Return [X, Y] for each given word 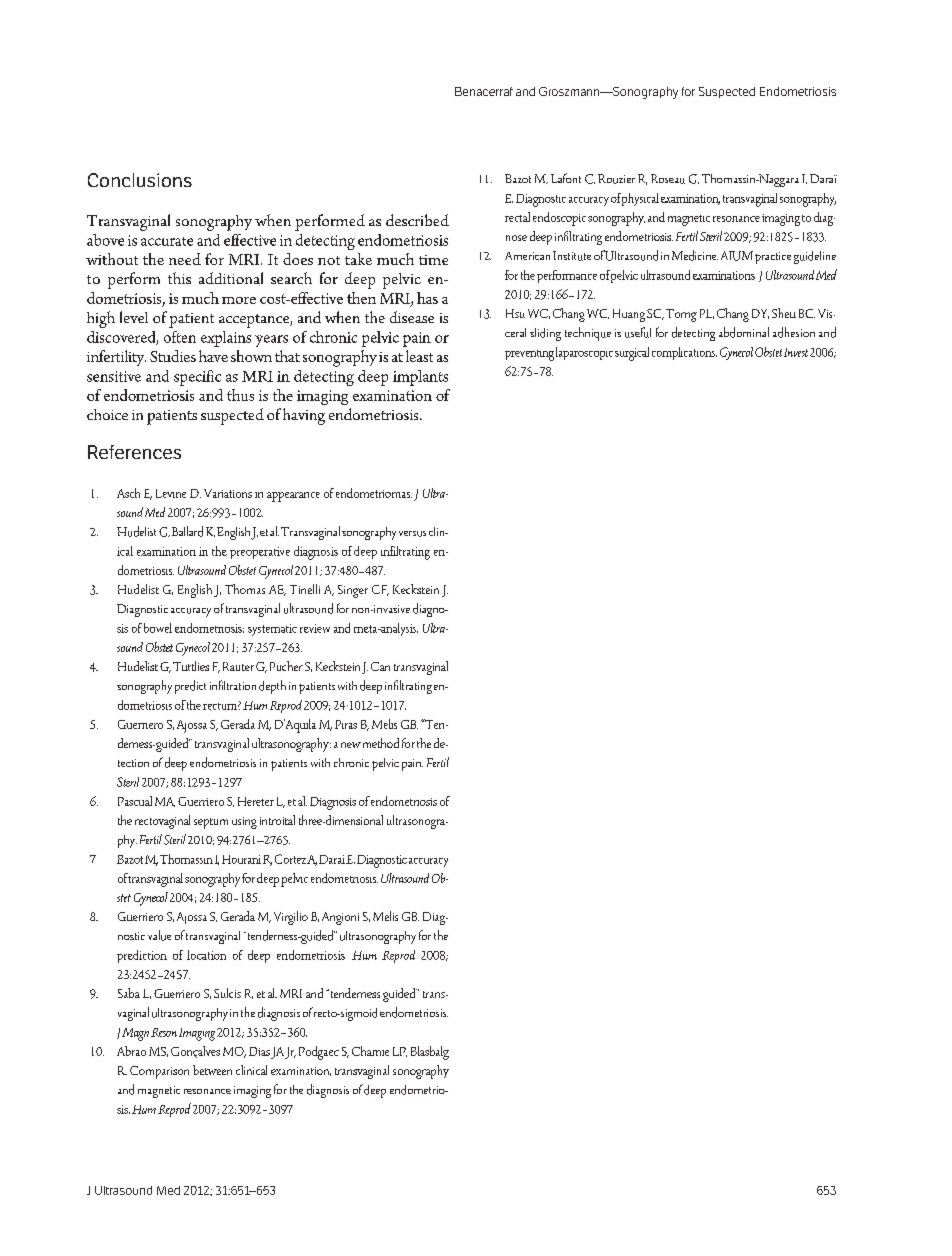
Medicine [695, 255]
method [381, 743]
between [212, 1070]
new [351, 745]
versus [412, 534]
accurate [167, 241]
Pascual [135, 801]
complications [684, 353]
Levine [171, 493]
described [417, 220]
